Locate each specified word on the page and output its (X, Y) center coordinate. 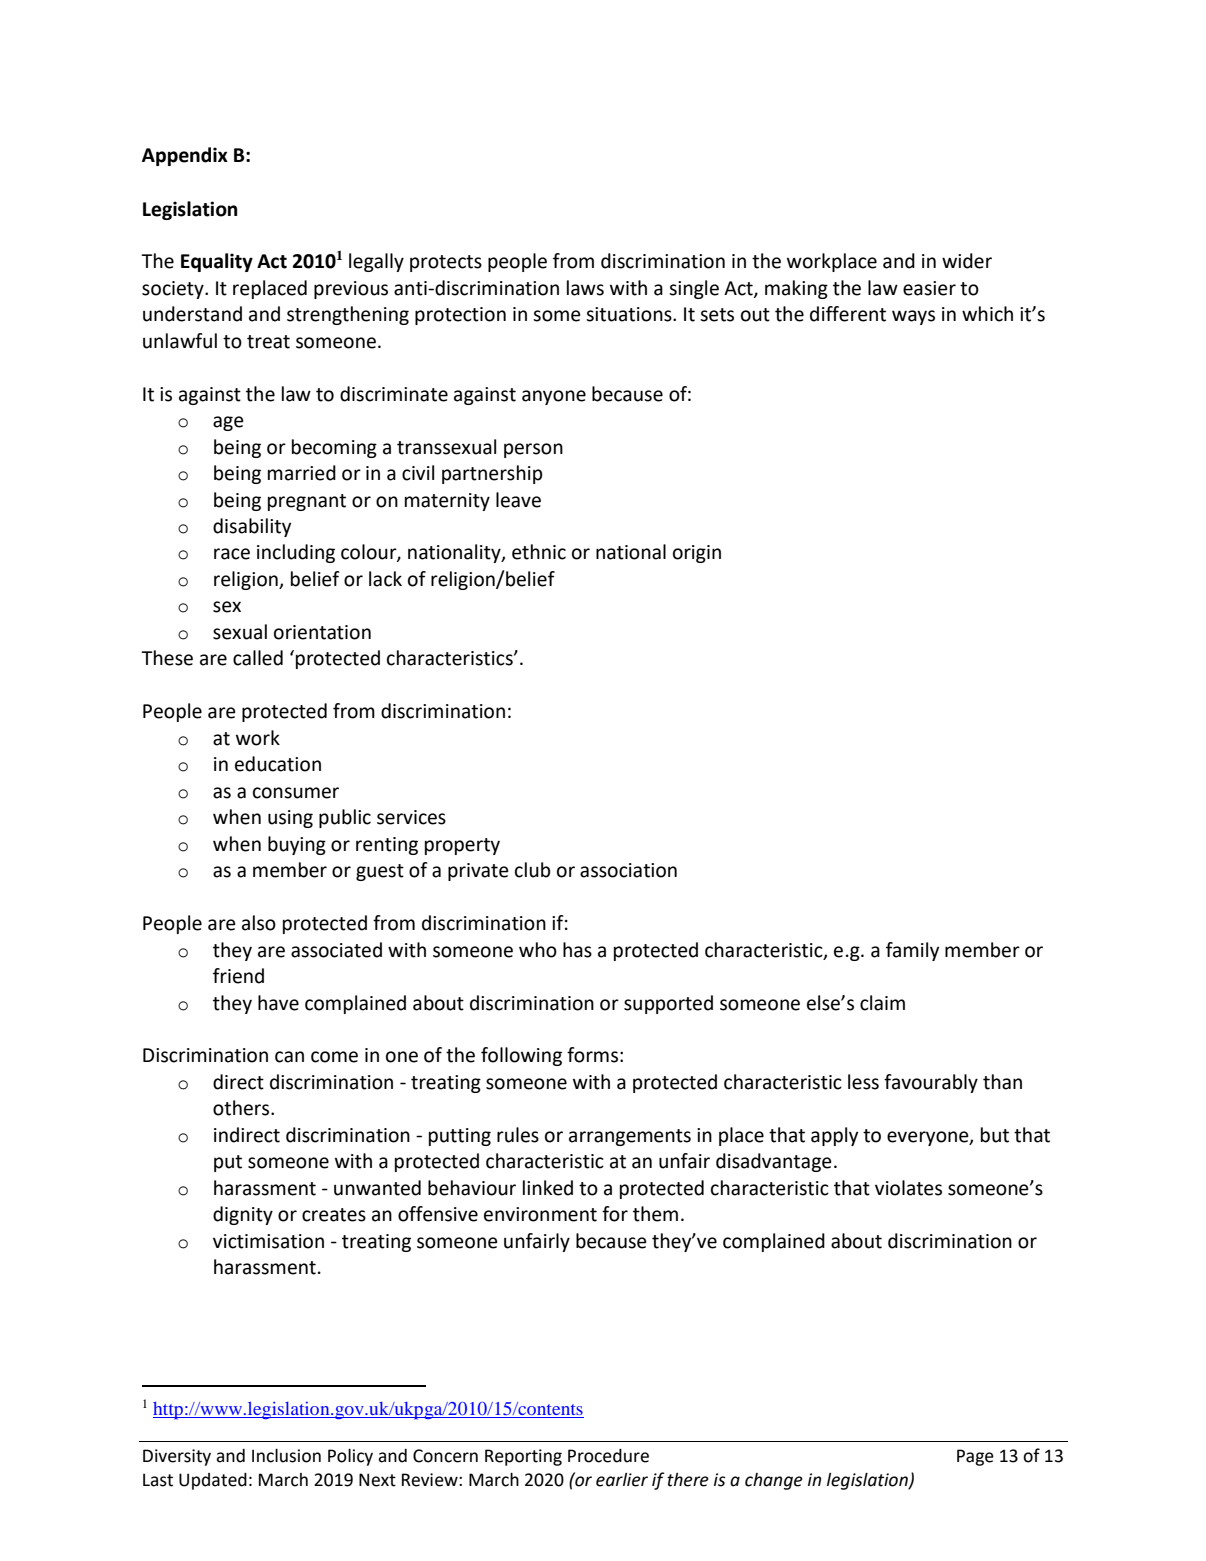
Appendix (185, 156)
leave (518, 500)
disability (252, 527)
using (290, 819)
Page (975, 1457)
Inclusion (286, 1456)
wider (967, 261)
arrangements (630, 1137)
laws (585, 288)
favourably (931, 1083)
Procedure (608, 1456)
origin (697, 554)
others (242, 1108)
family (912, 951)
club (533, 870)
